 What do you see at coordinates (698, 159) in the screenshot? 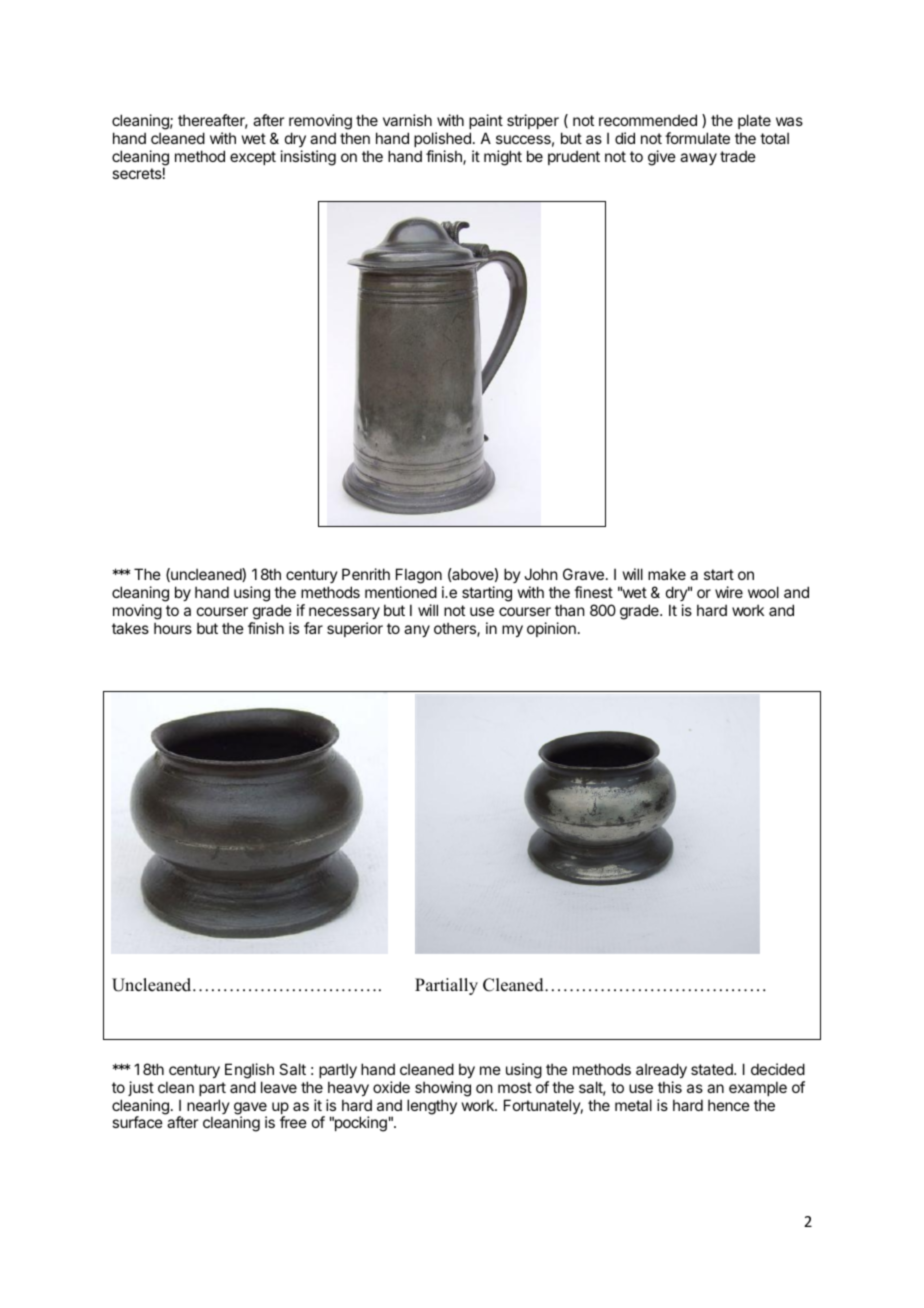
I see `away` at bounding box center [698, 159].
